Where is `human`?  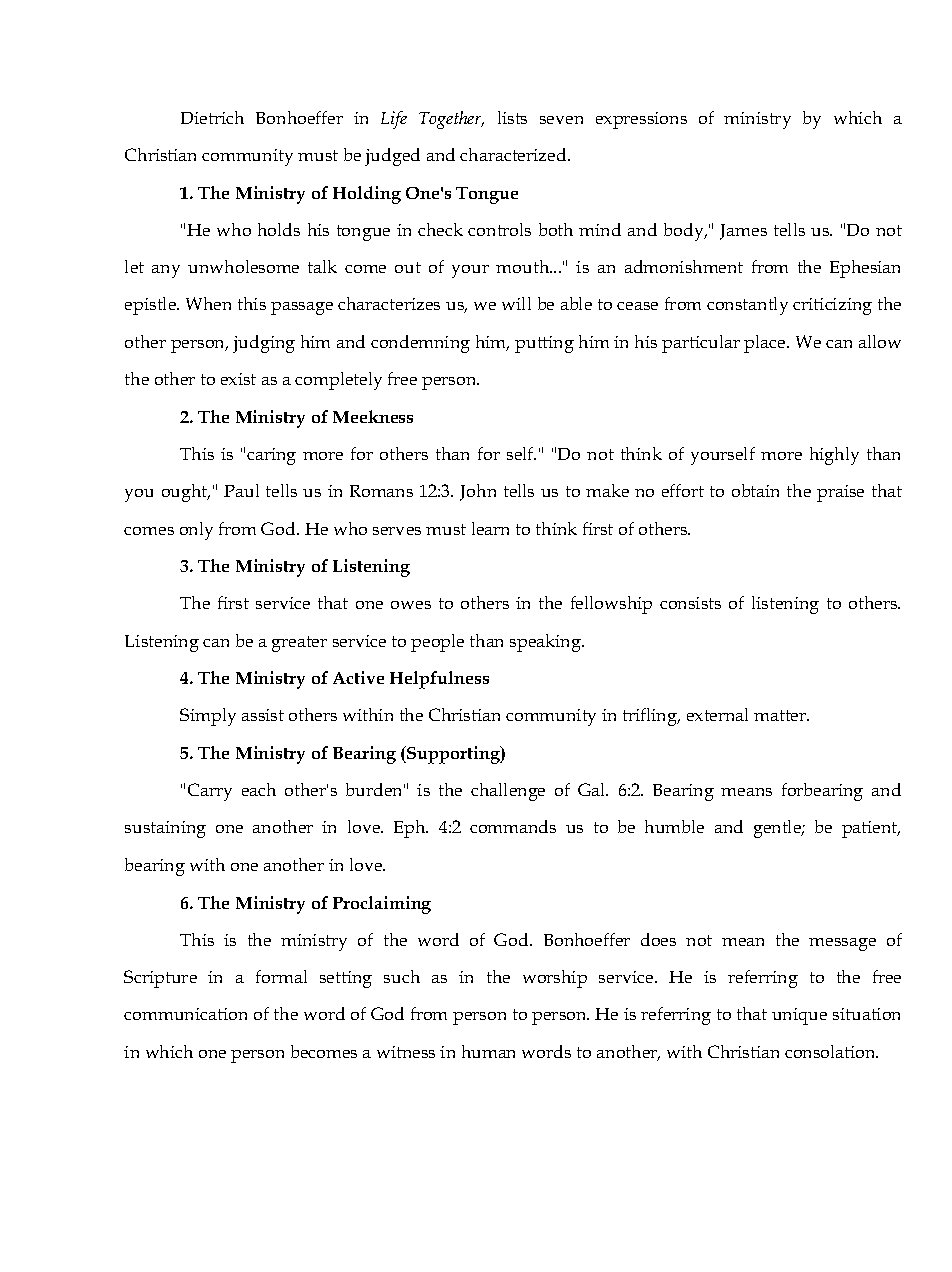 human is located at coordinates (488, 1051).
